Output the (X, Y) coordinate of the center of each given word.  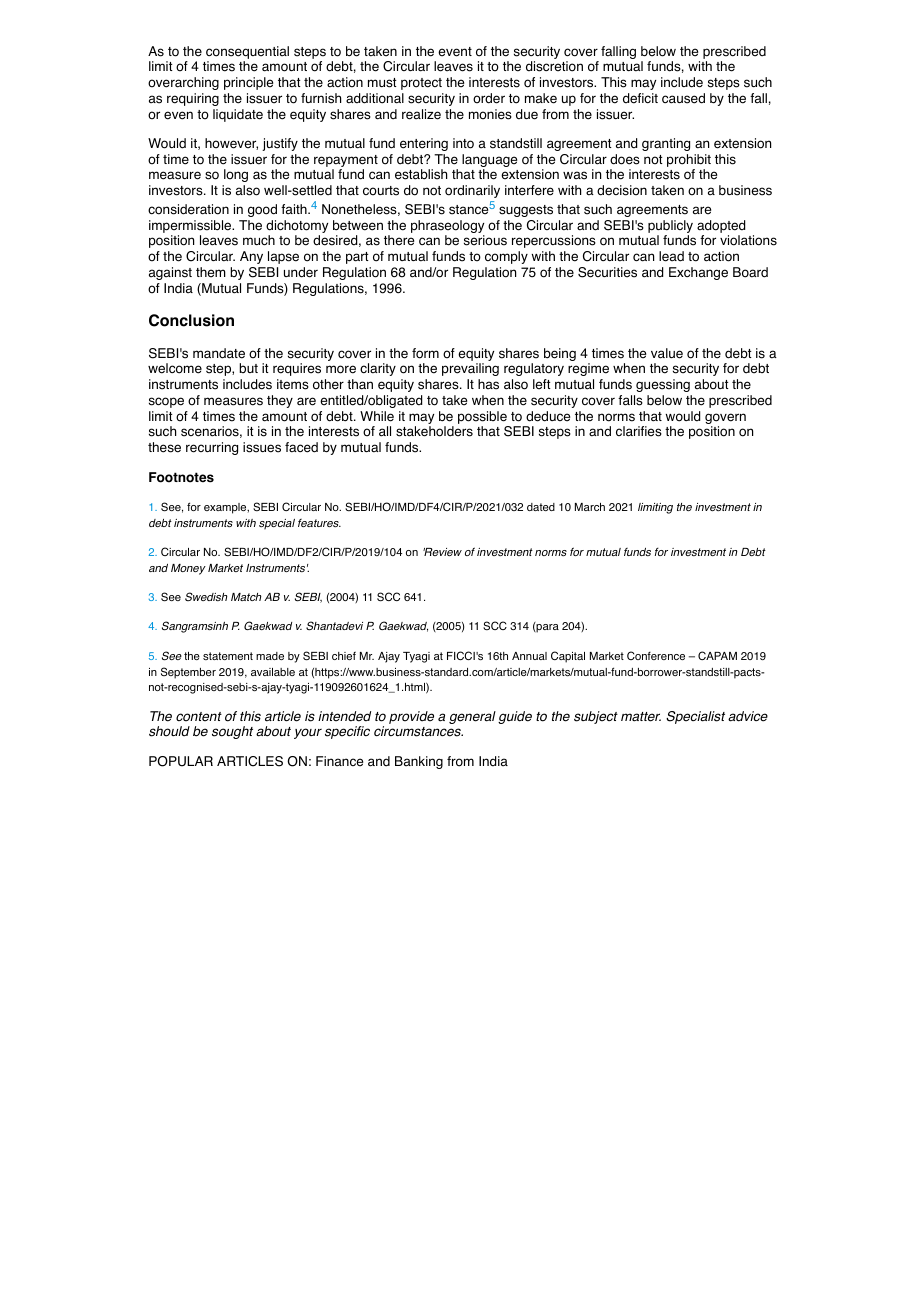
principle (248, 83)
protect (421, 84)
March (590, 507)
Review (442, 552)
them (211, 272)
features (319, 523)
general (472, 717)
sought (232, 732)
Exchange (698, 273)
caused (683, 98)
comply (506, 257)
